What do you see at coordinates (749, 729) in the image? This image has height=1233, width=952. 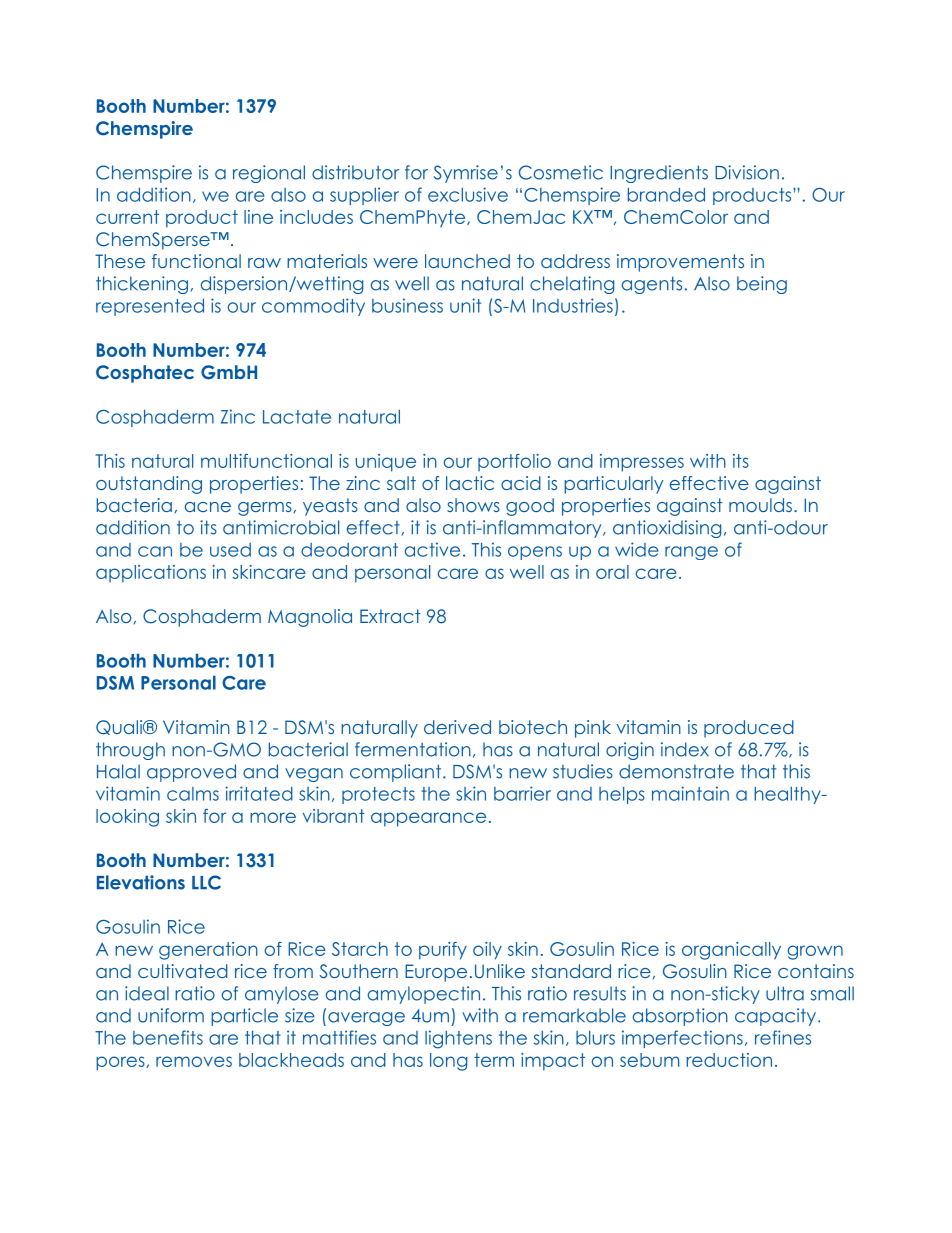 I see `produced` at bounding box center [749, 729].
